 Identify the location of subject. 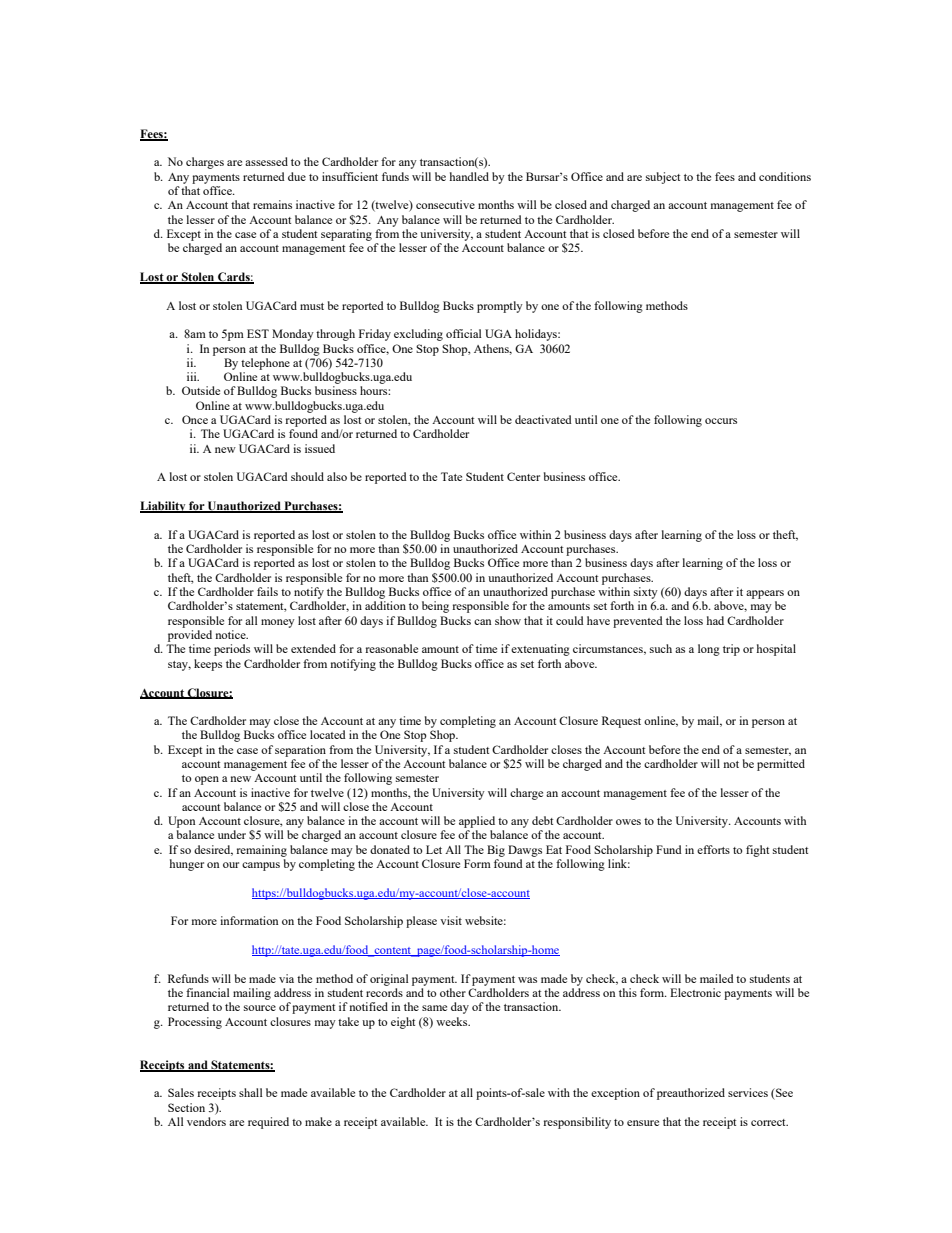
(663, 178).
